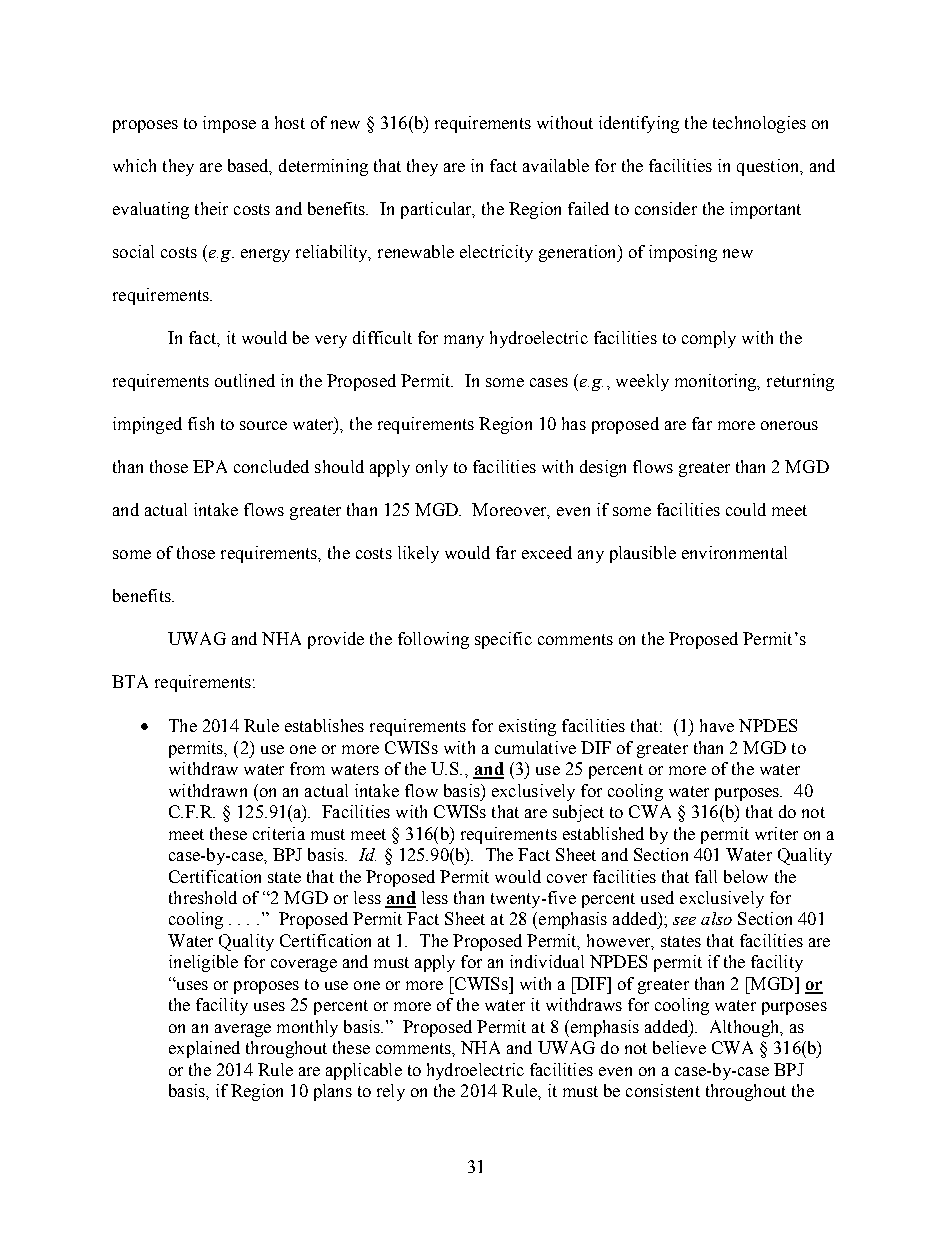 The height and width of the page is (1233, 952). Describe the element at coordinates (432, 468) in the page. I see `only` at that location.
